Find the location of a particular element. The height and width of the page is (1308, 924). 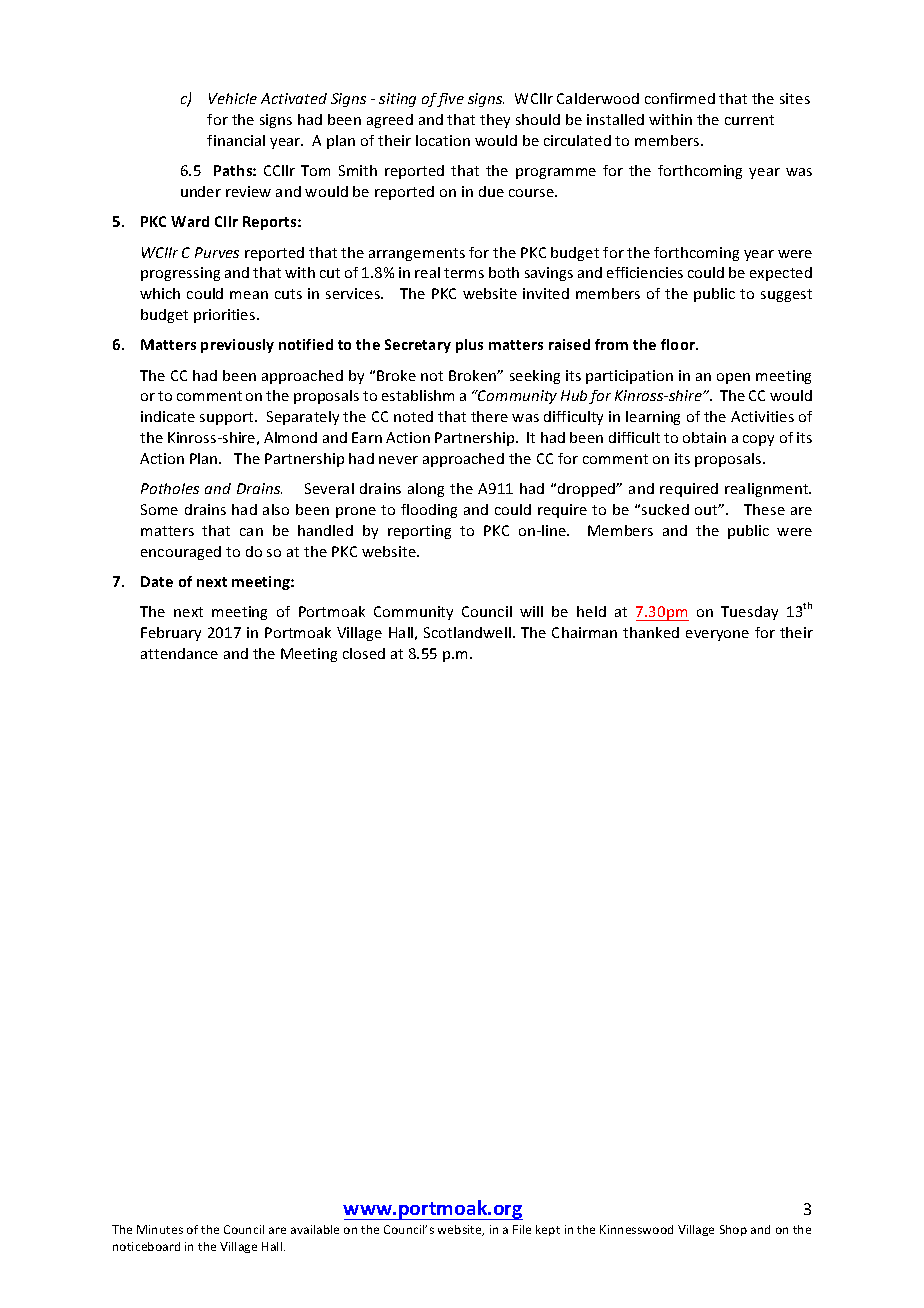

Shop is located at coordinates (733, 1230).
